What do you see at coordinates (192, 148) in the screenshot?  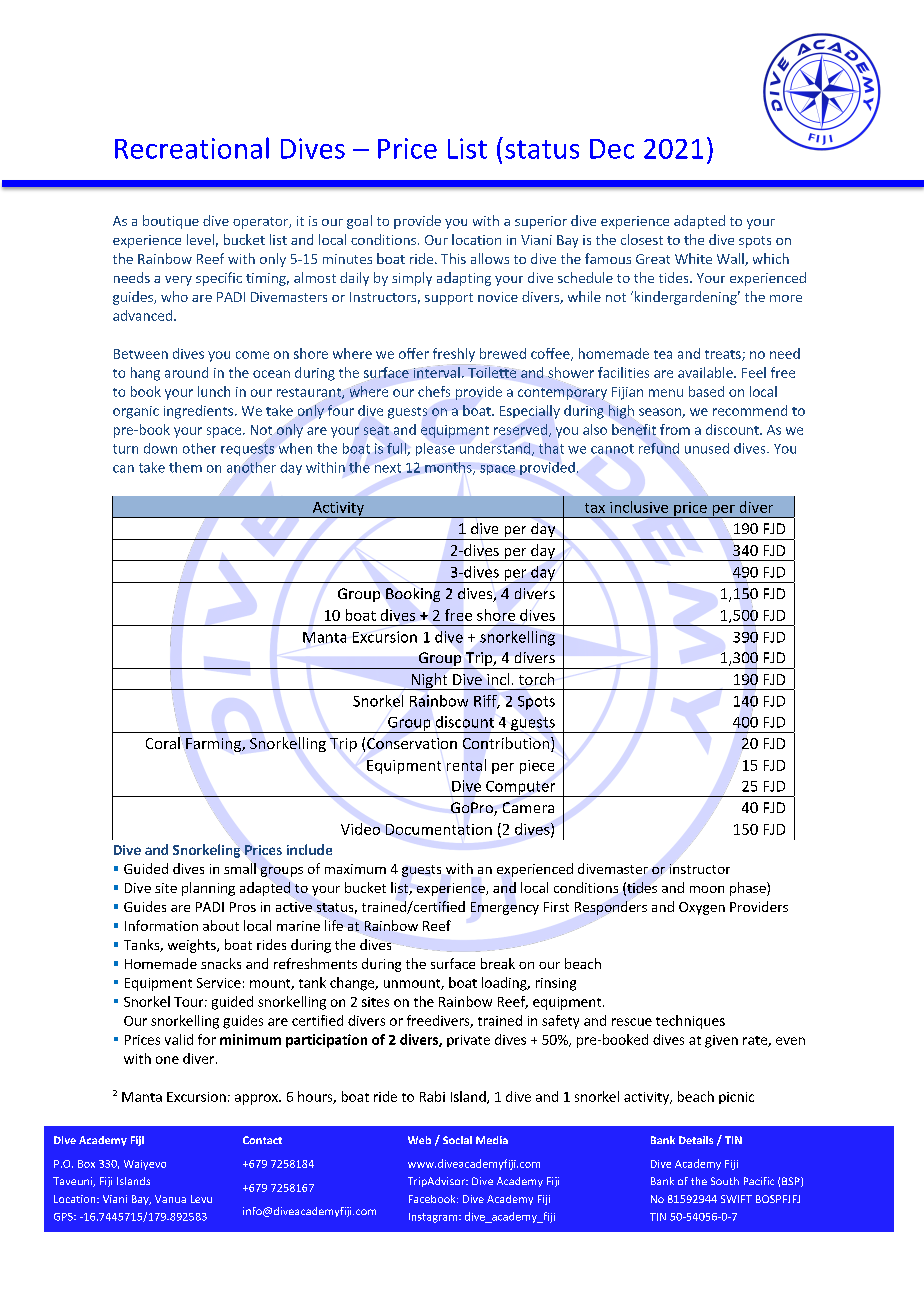 I see `Recreational` at bounding box center [192, 148].
